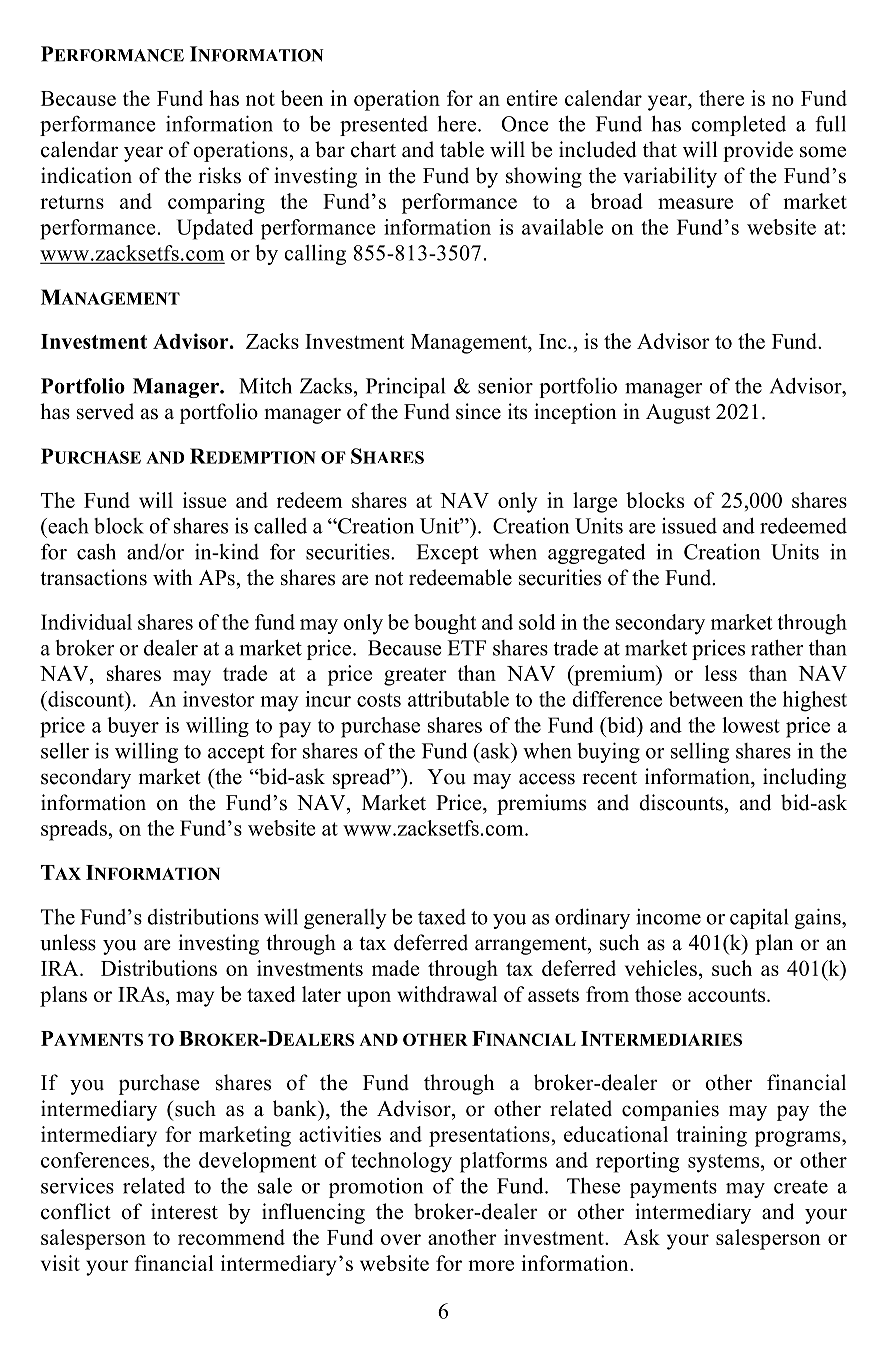 This page has height=1372, width=887. I want to click on greater, so click(415, 677).
